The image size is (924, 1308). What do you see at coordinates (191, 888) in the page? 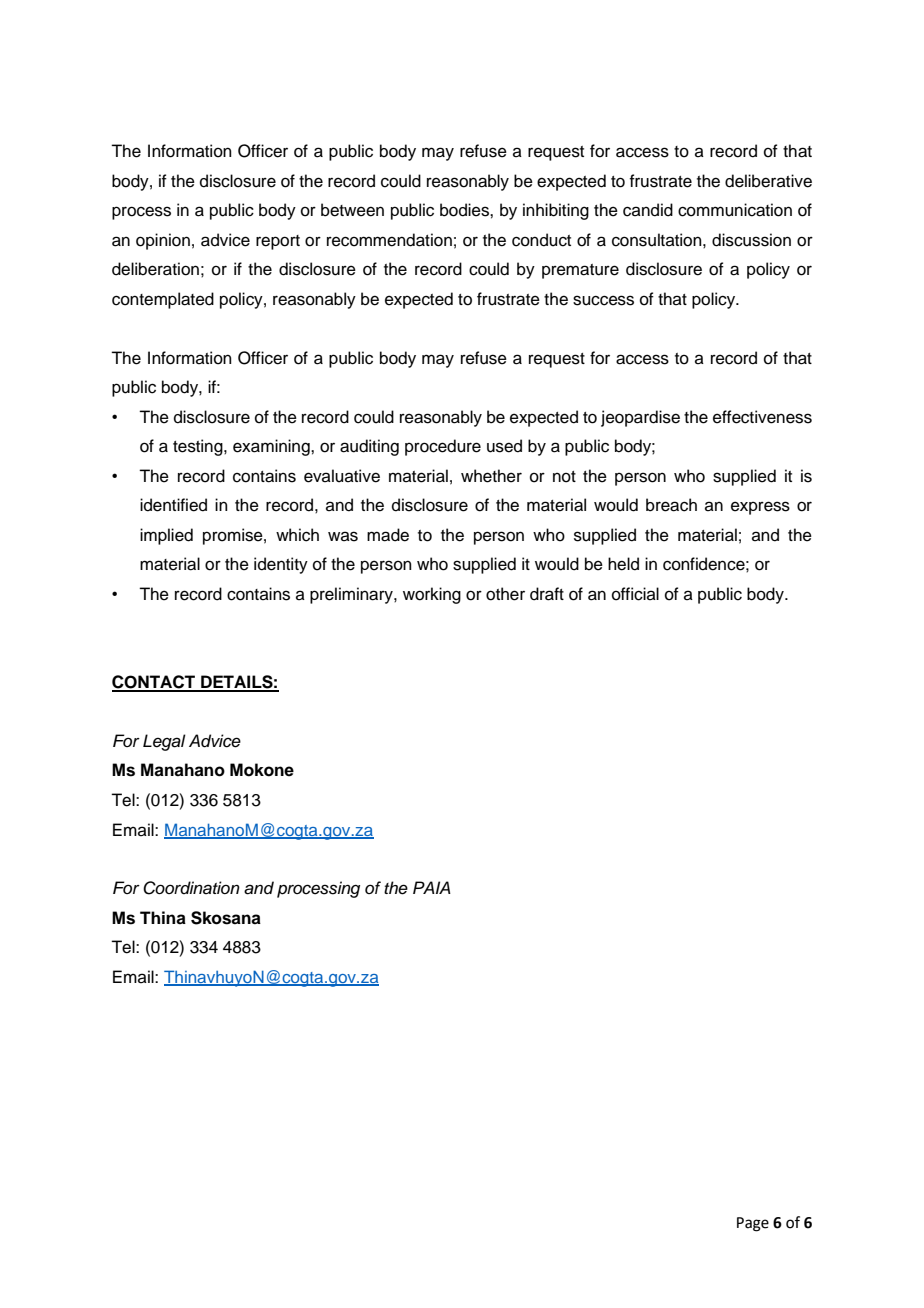
I see `Coordination` at bounding box center [191, 888].
